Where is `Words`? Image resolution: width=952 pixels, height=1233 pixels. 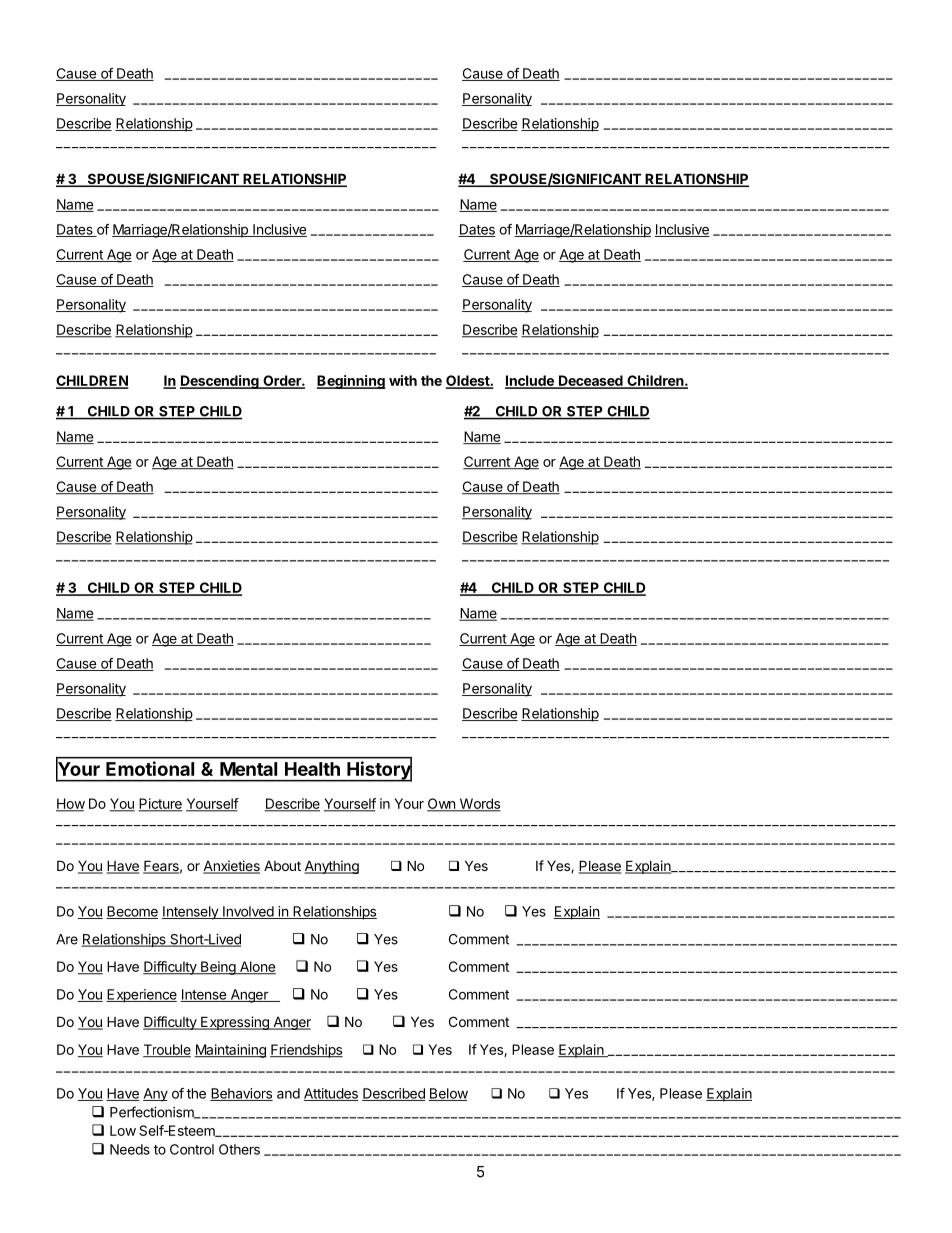
Words is located at coordinates (479, 805).
